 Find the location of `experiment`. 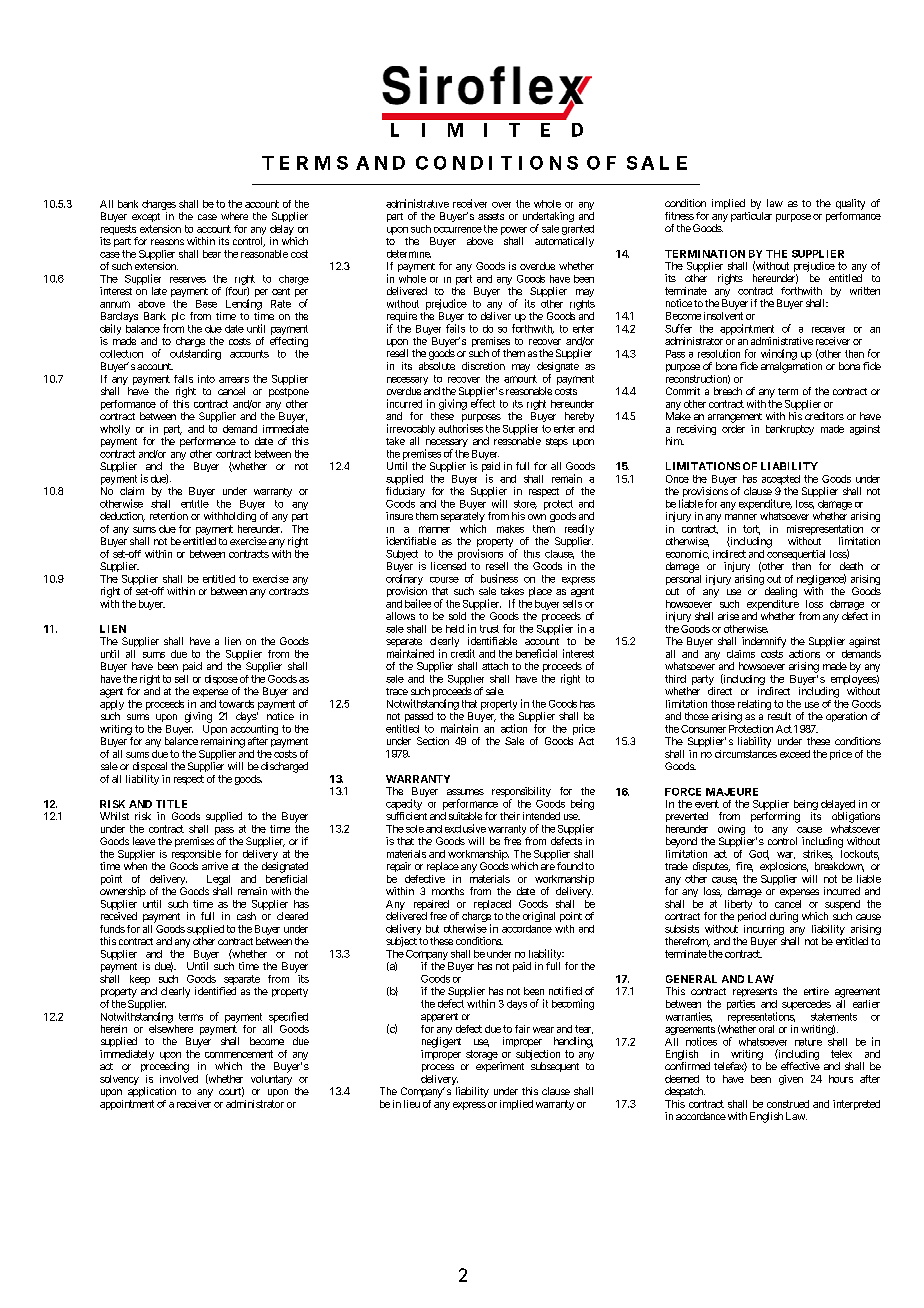

experiment is located at coordinates (500, 1067).
